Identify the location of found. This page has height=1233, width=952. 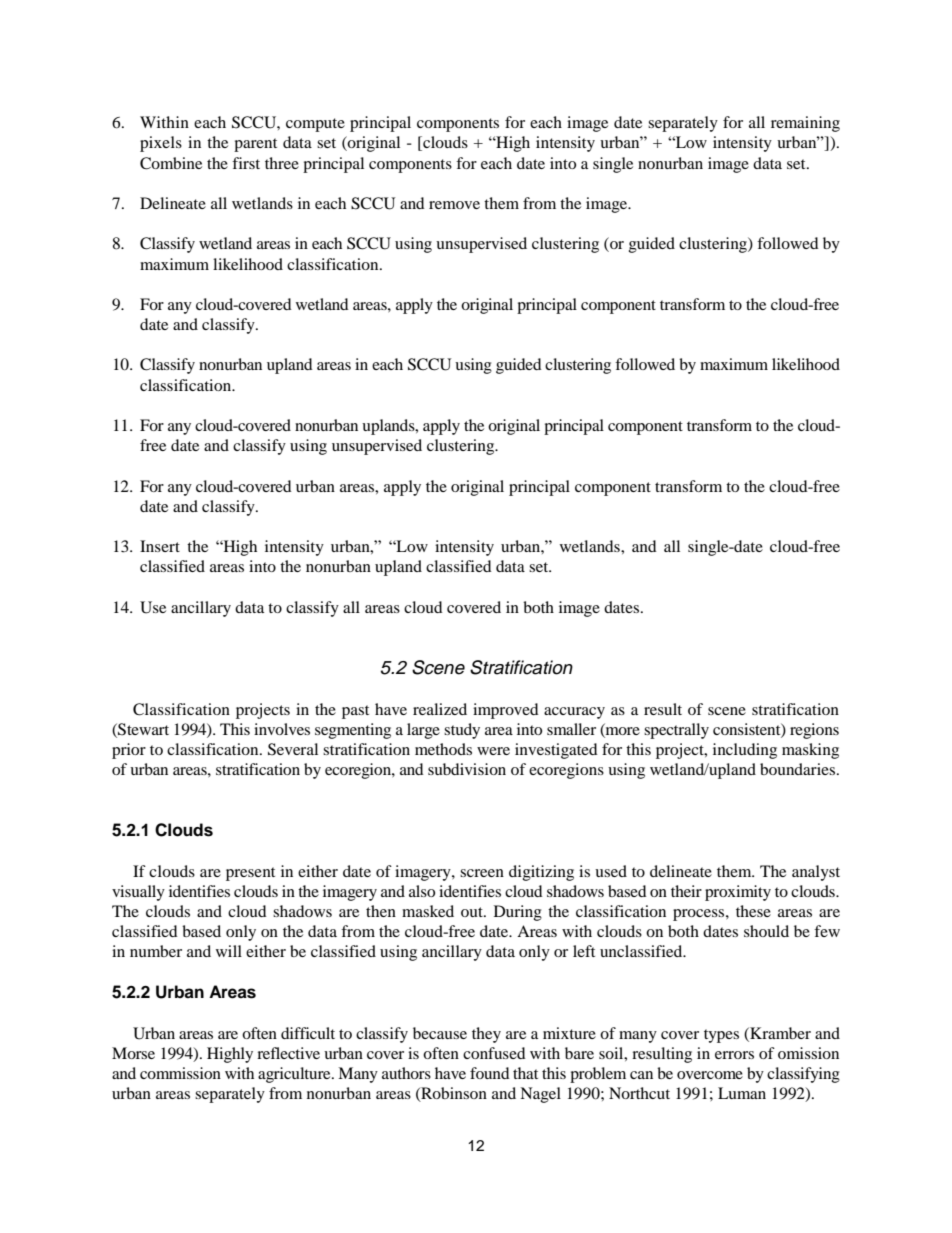
(490, 1073).
